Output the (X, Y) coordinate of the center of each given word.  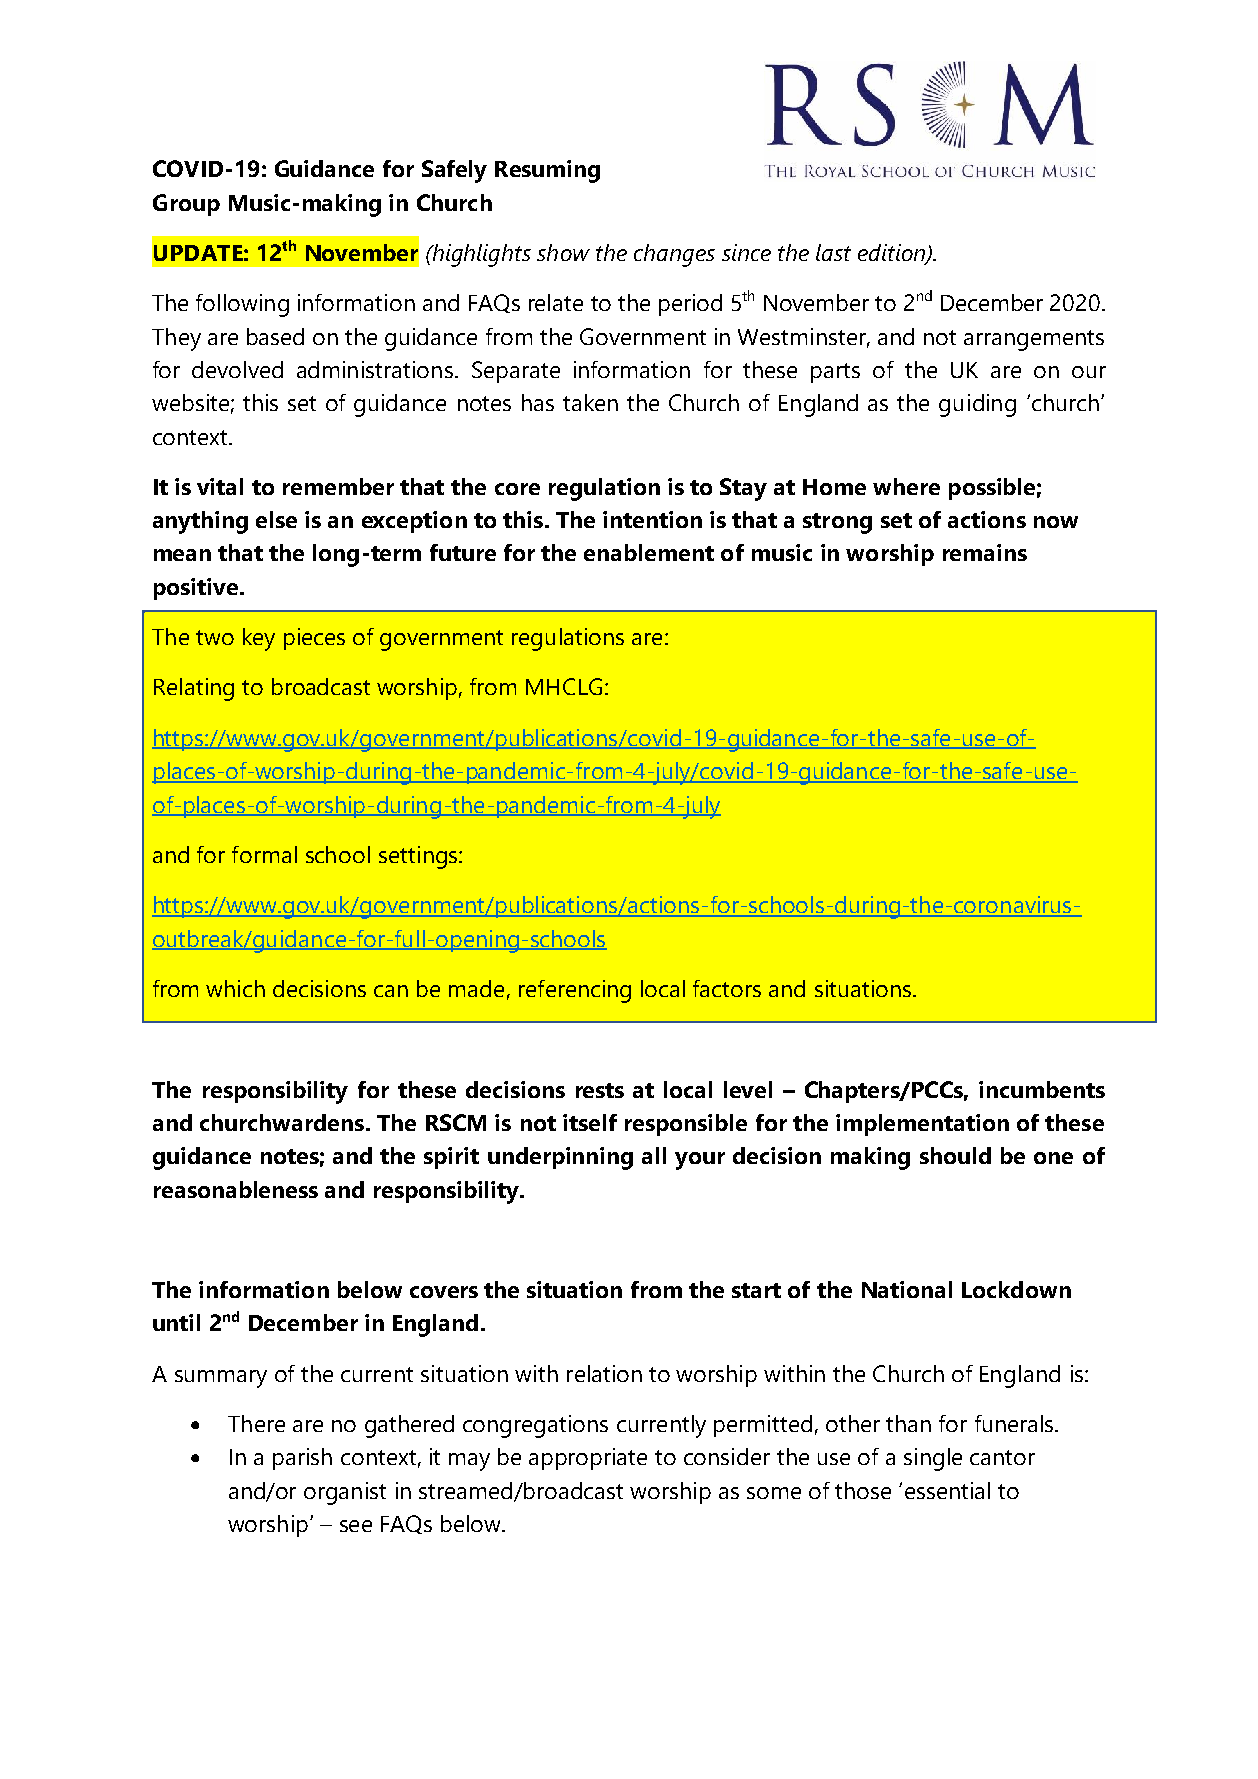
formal (264, 854)
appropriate (588, 1459)
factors (727, 988)
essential (947, 1490)
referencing (575, 991)
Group (186, 205)
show (563, 252)
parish (302, 1459)
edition (892, 254)
